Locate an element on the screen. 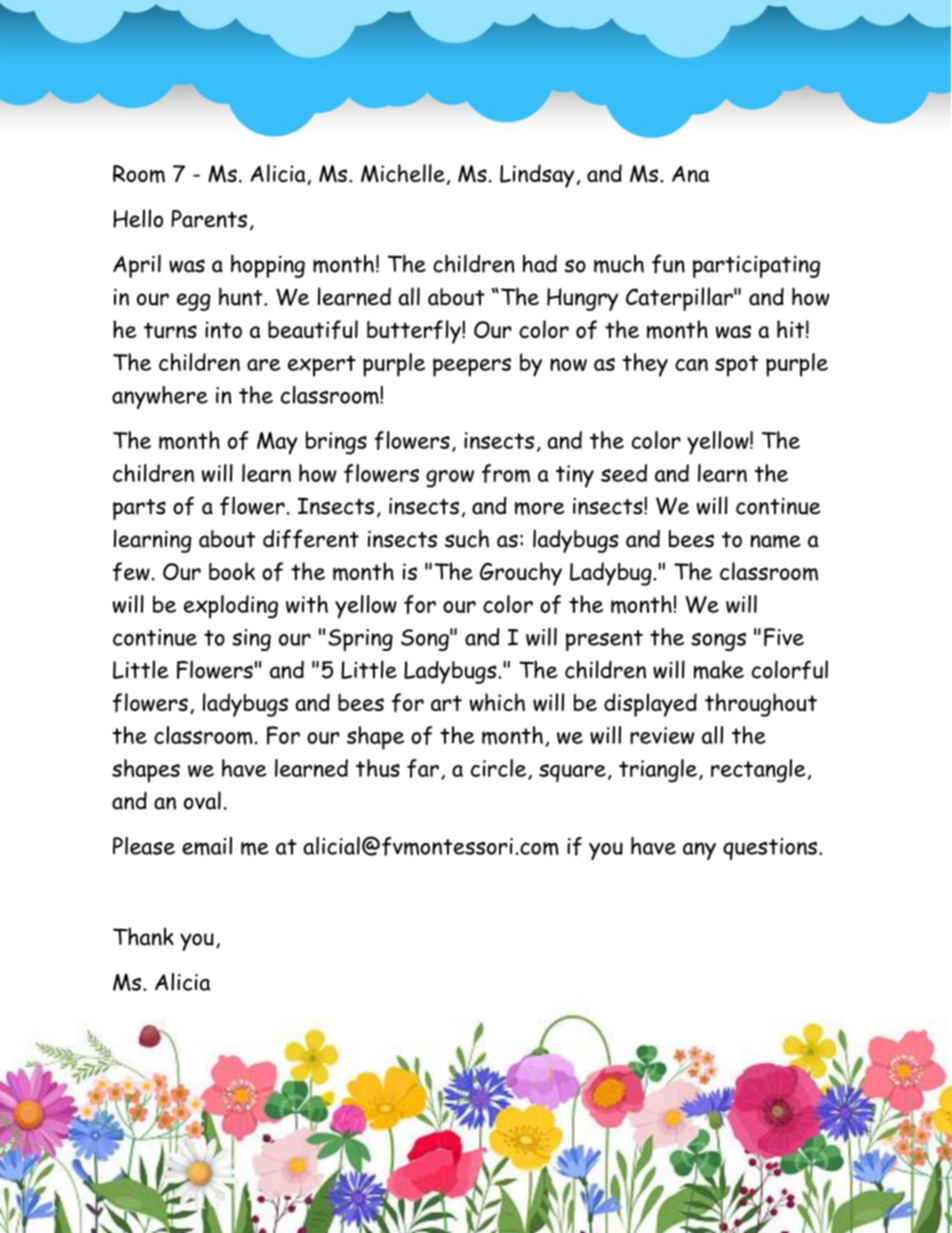 This screenshot has width=952, height=1233. sing is located at coordinates (251, 640).
